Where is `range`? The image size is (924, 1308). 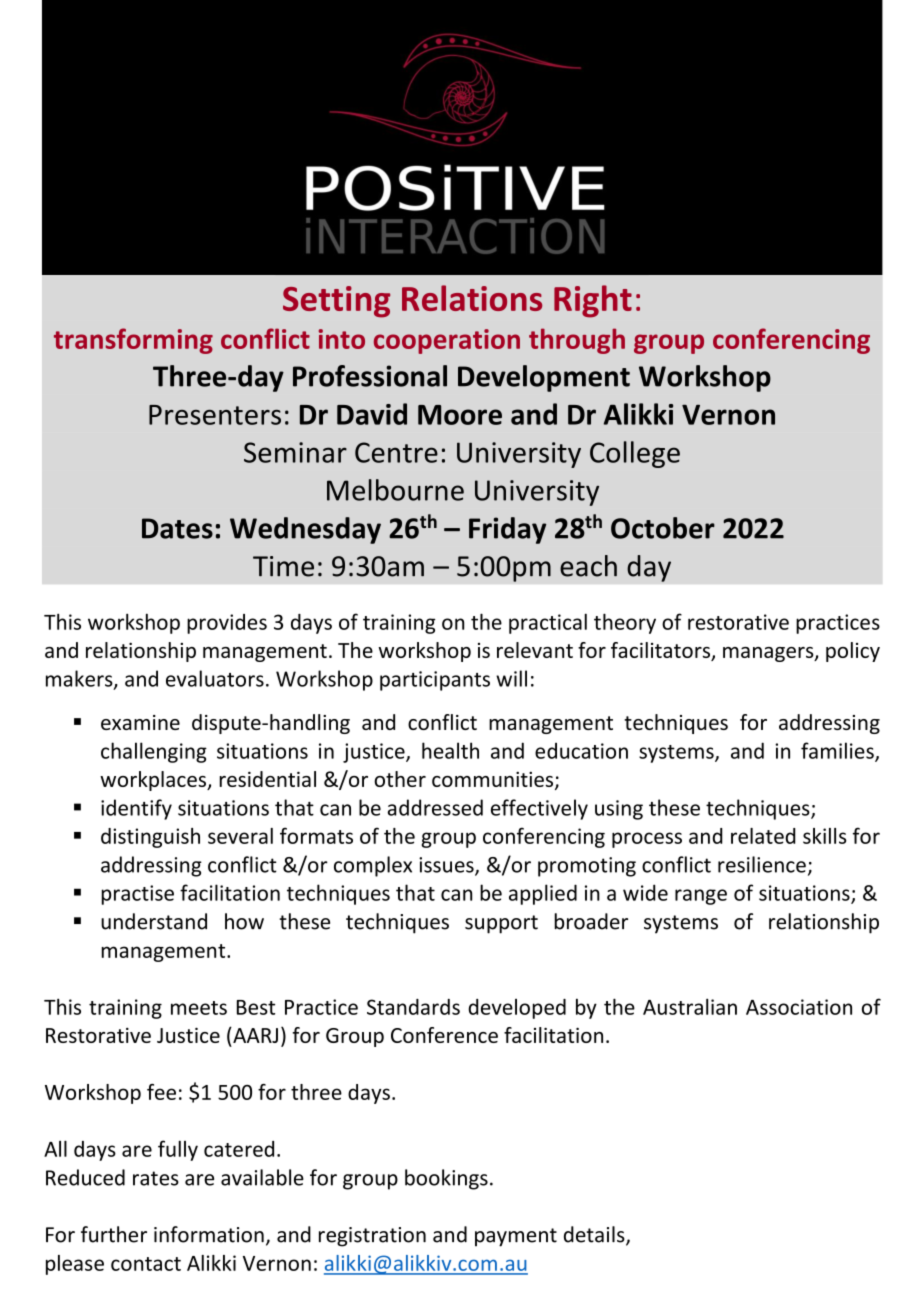 range is located at coordinates (701, 897).
